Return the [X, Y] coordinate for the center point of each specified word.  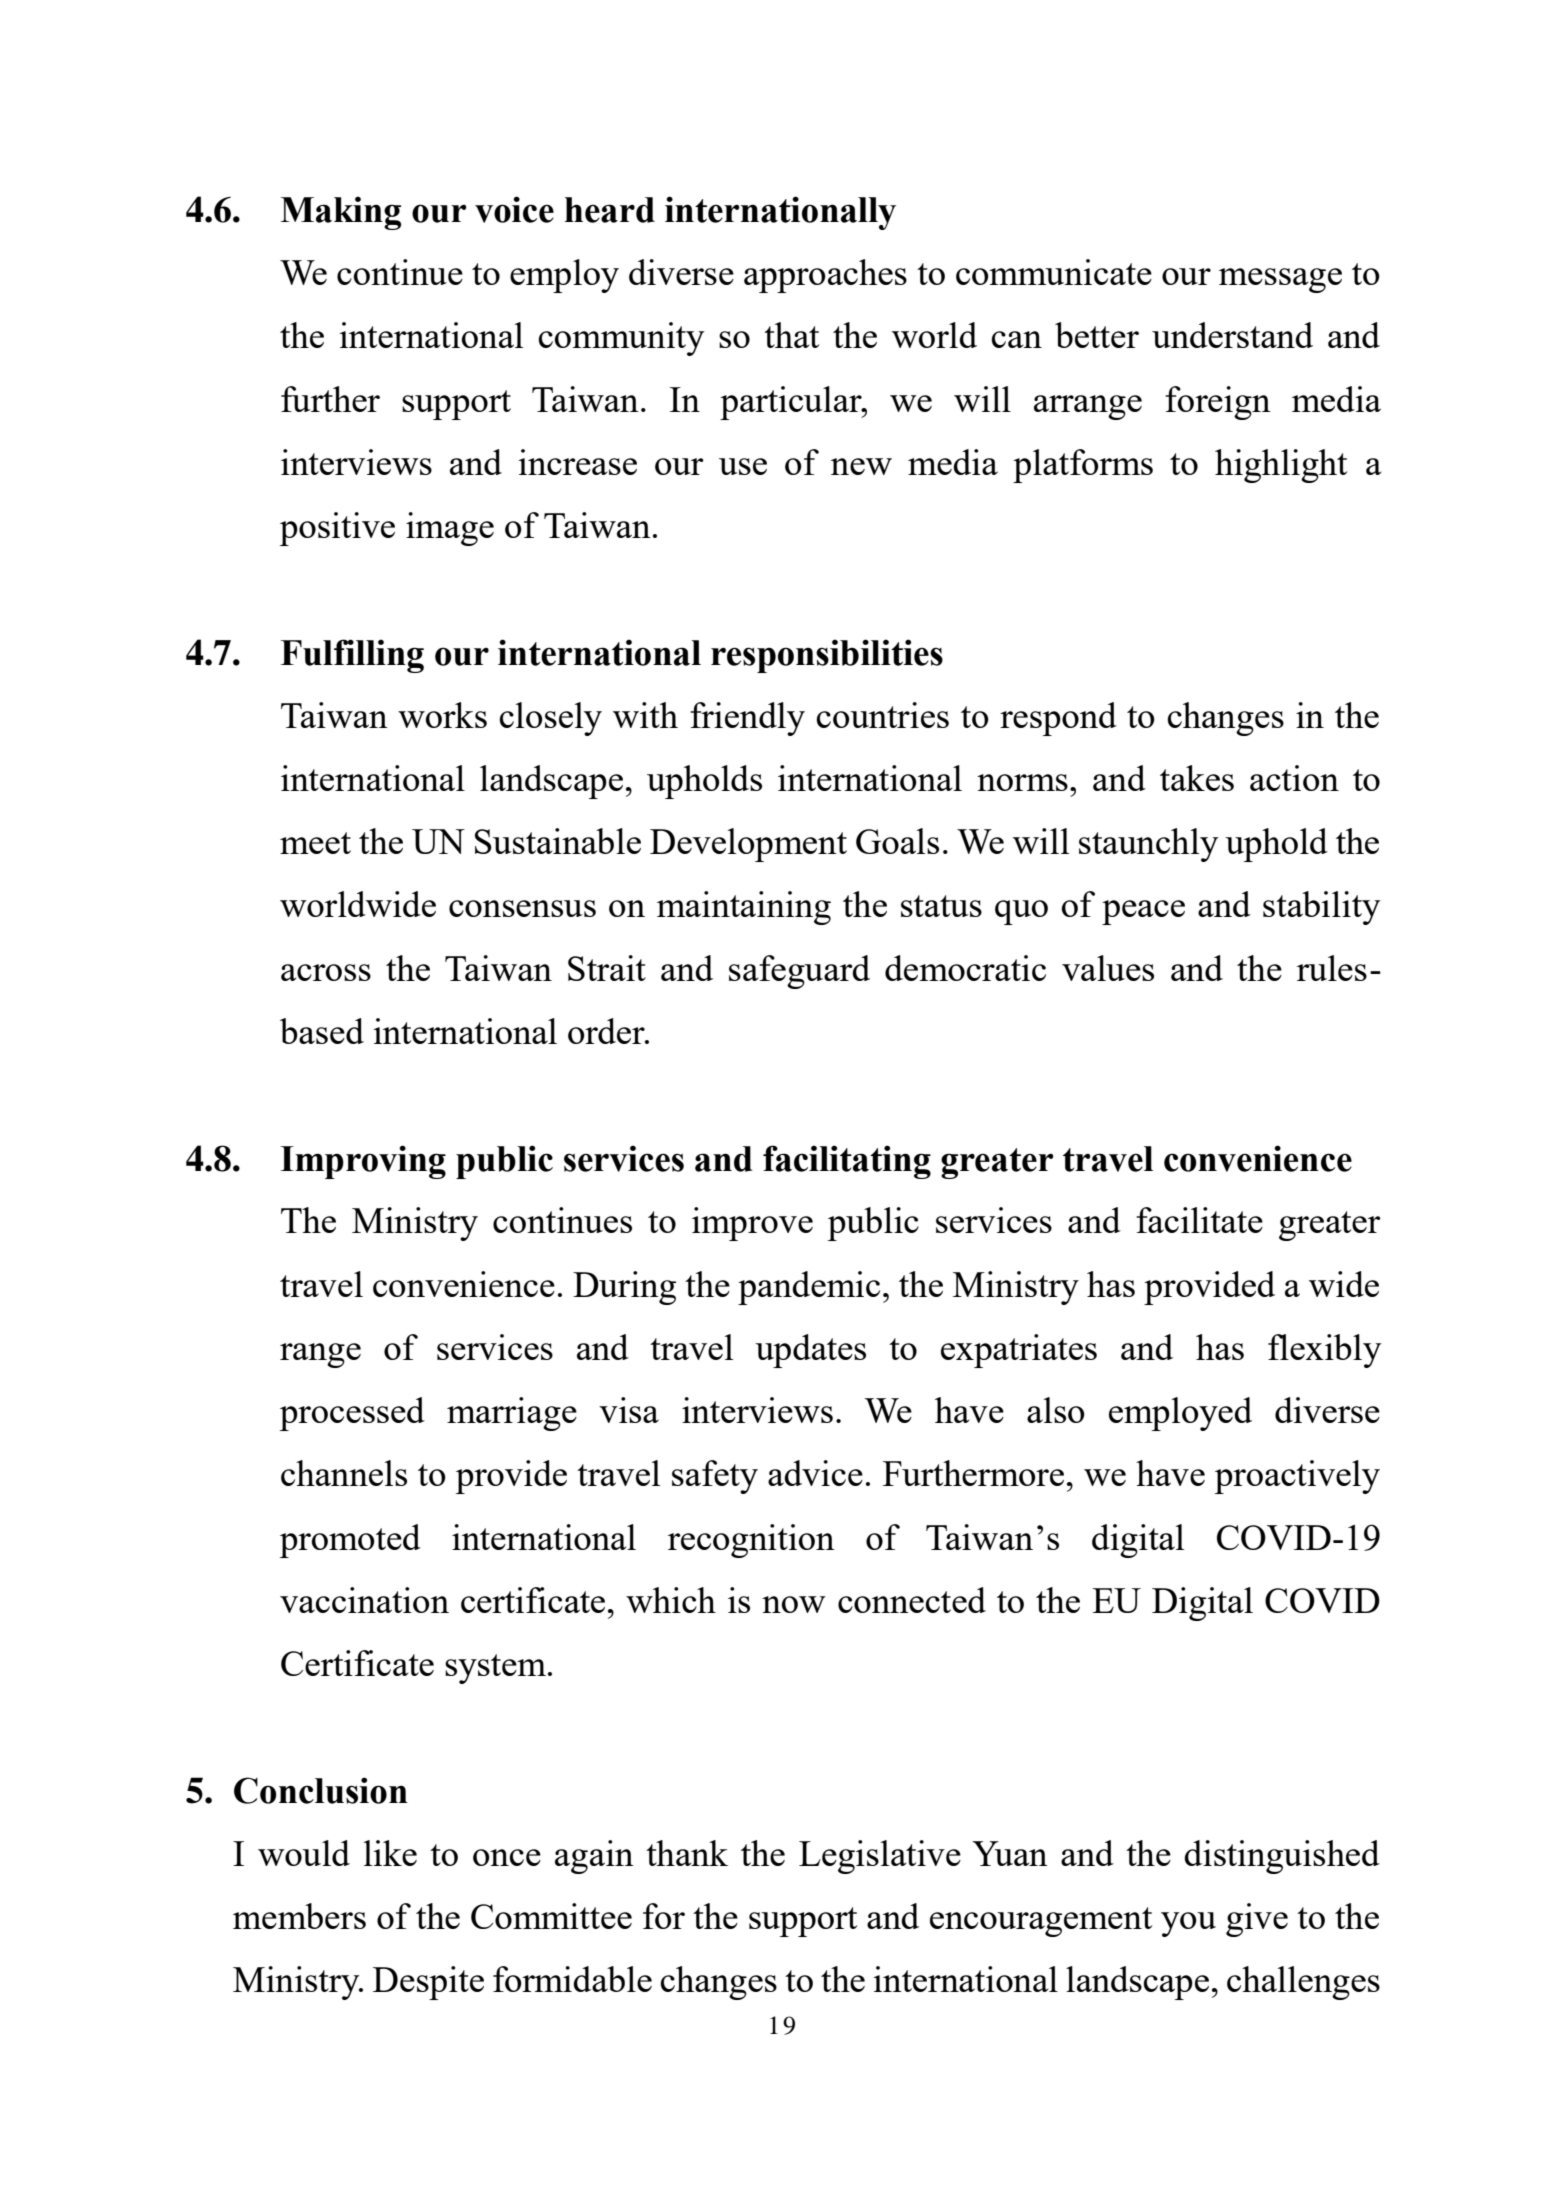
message [1280, 280]
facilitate [1199, 1220]
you [1188, 1924]
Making [340, 213]
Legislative [880, 1857]
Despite [428, 1983]
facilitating [847, 1162]
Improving [363, 1162]
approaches [825, 276]
